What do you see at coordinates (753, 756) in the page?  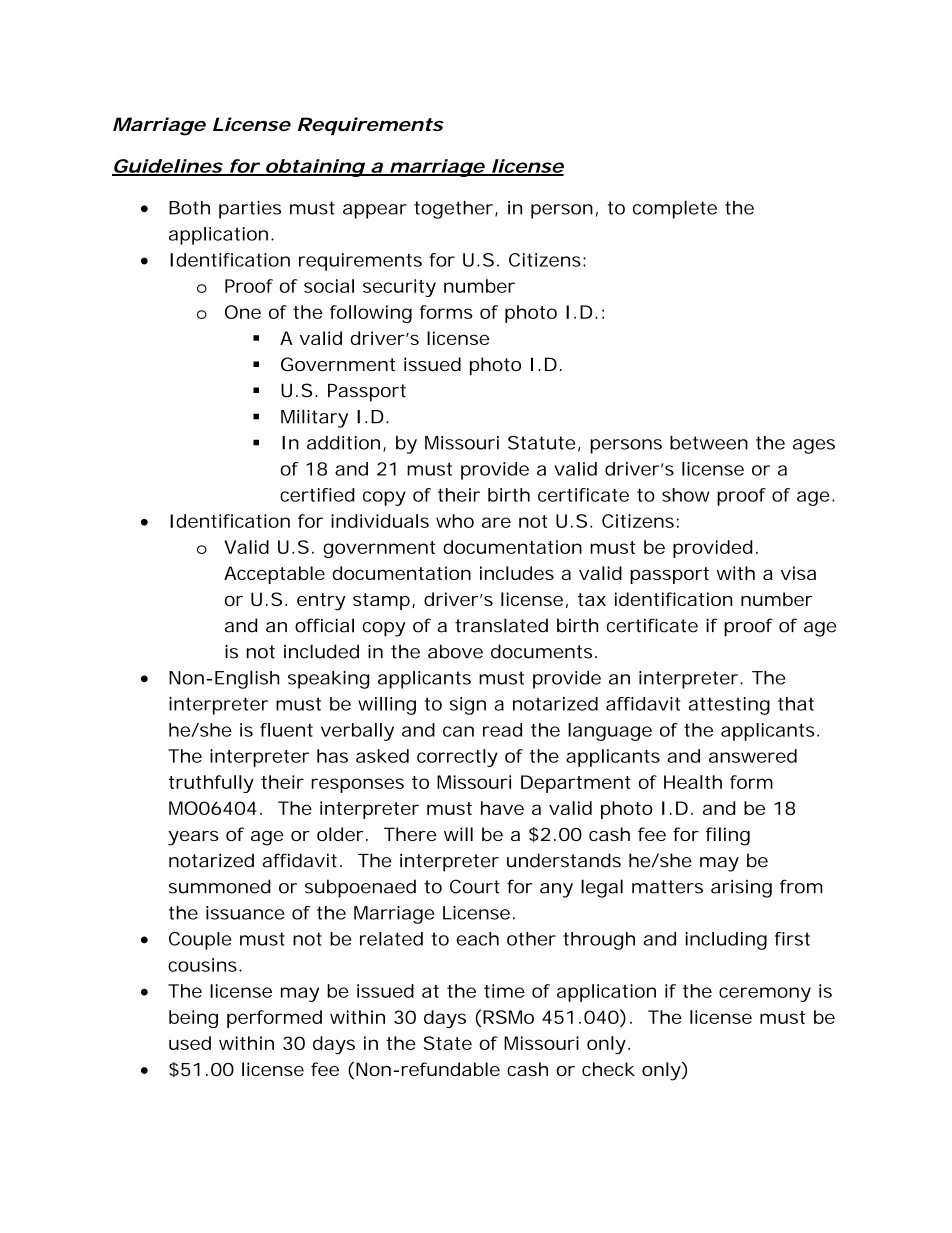 I see `answered` at bounding box center [753, 756].
